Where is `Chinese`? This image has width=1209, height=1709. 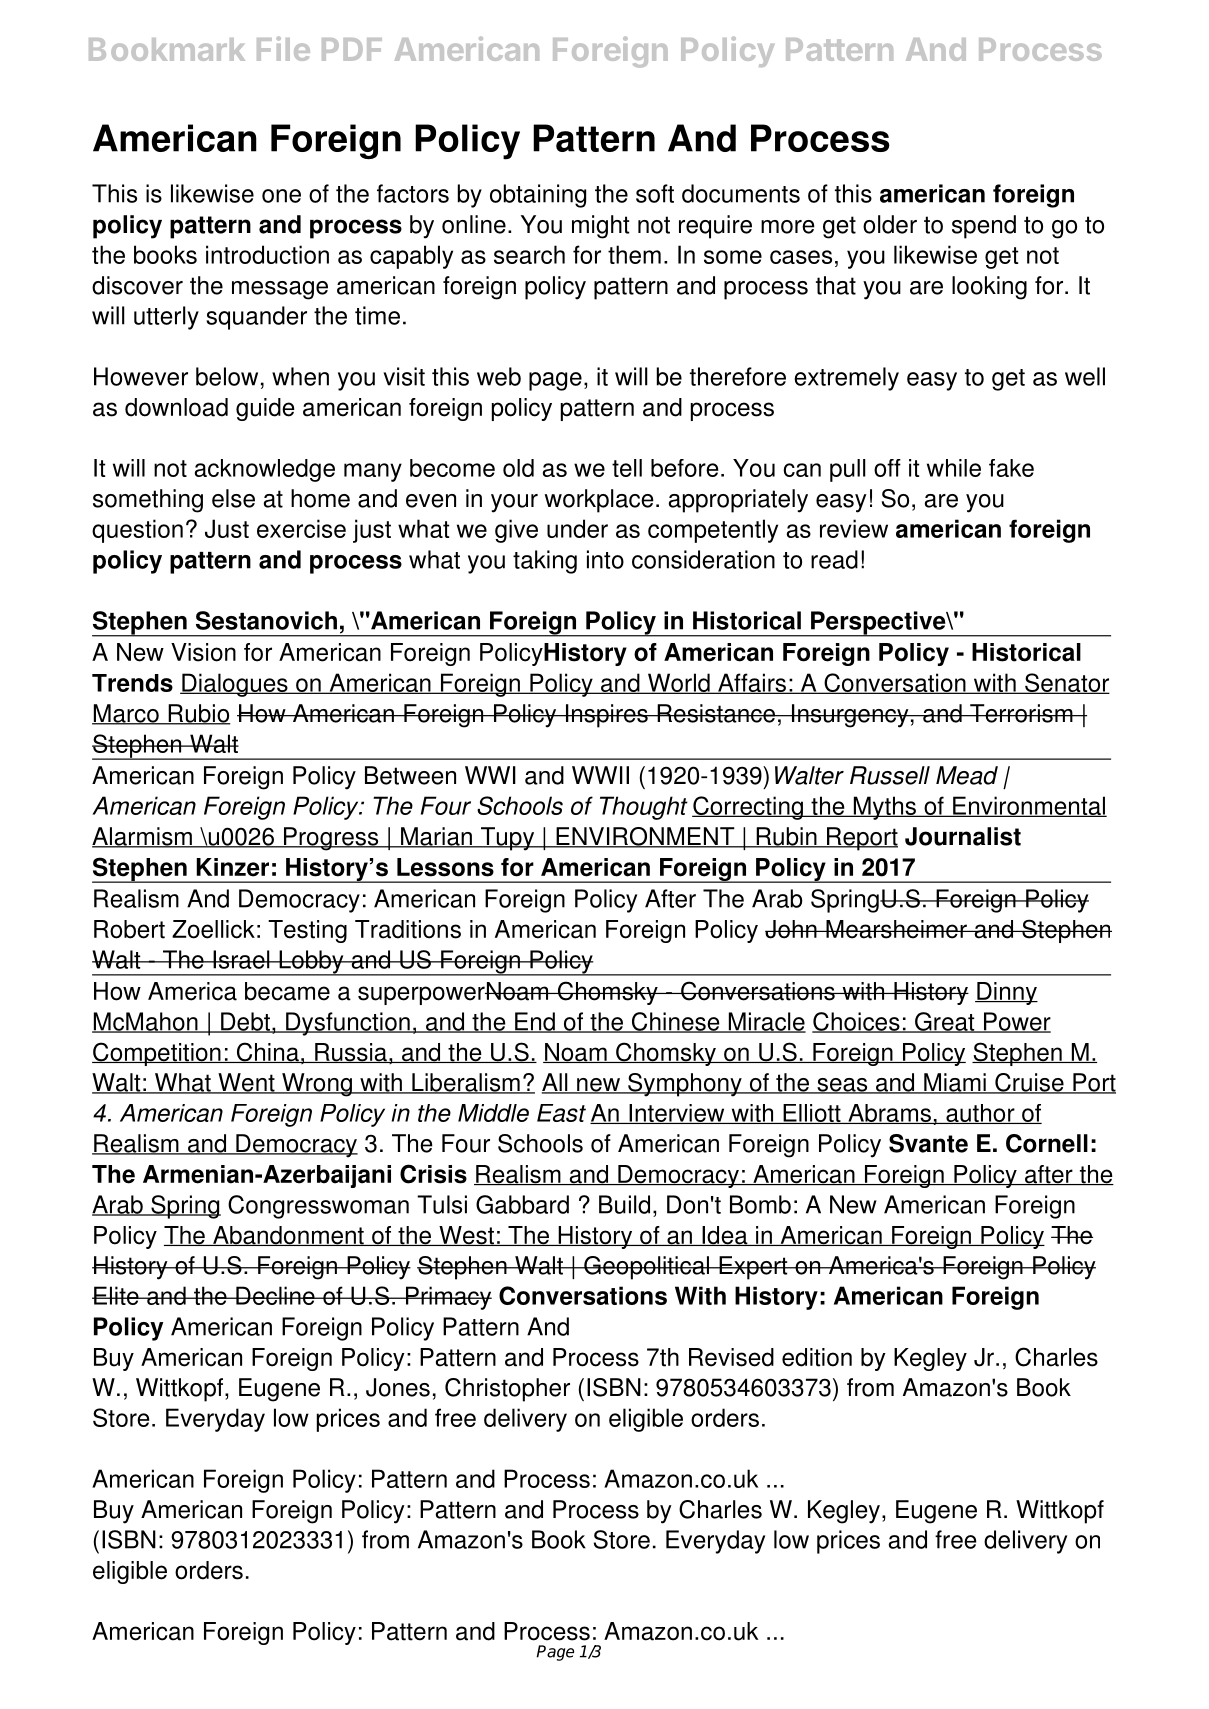 Chinese is located at coordinates (676, 1022).
